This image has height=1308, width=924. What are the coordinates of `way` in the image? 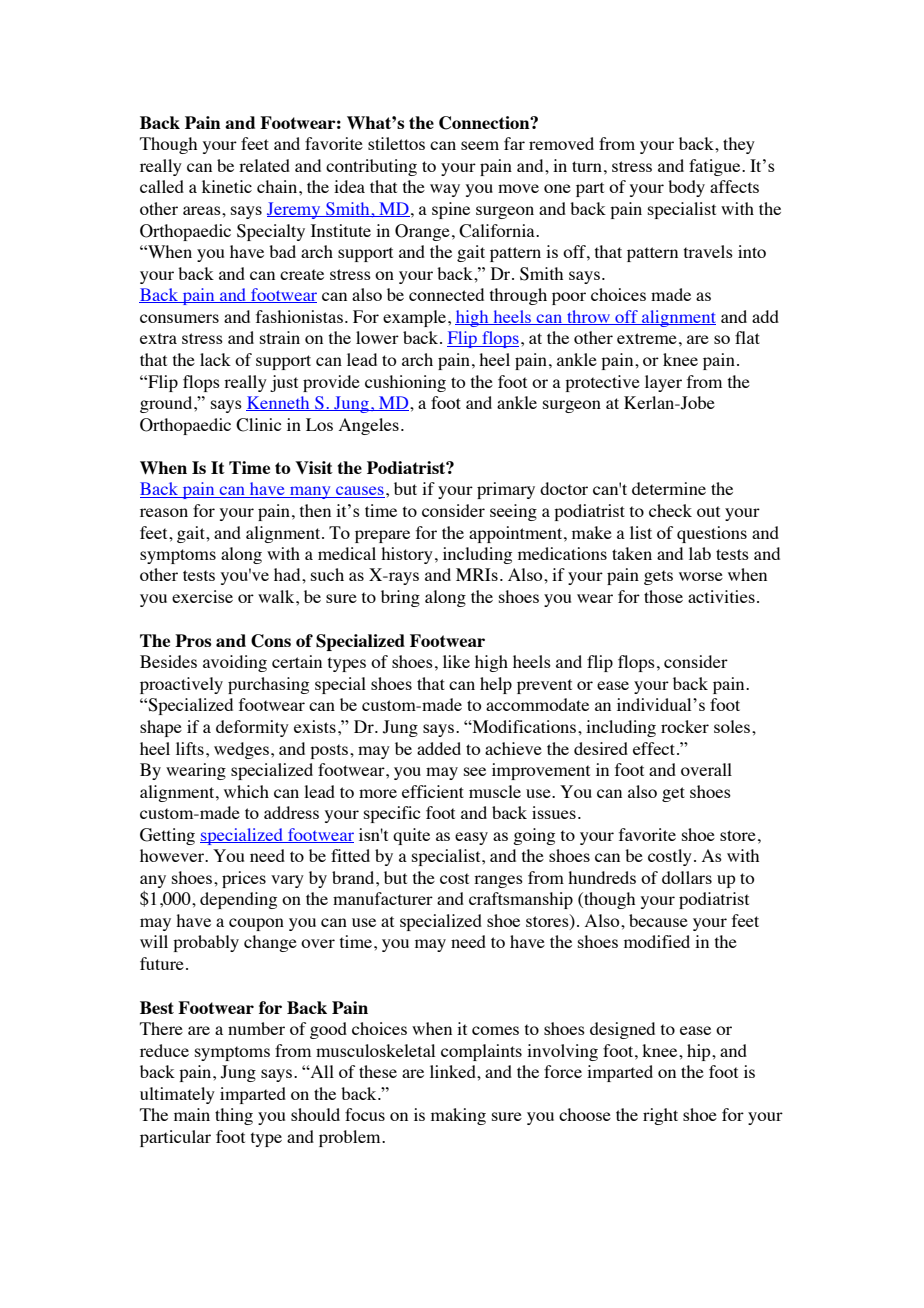 It's located at (445, 190).
